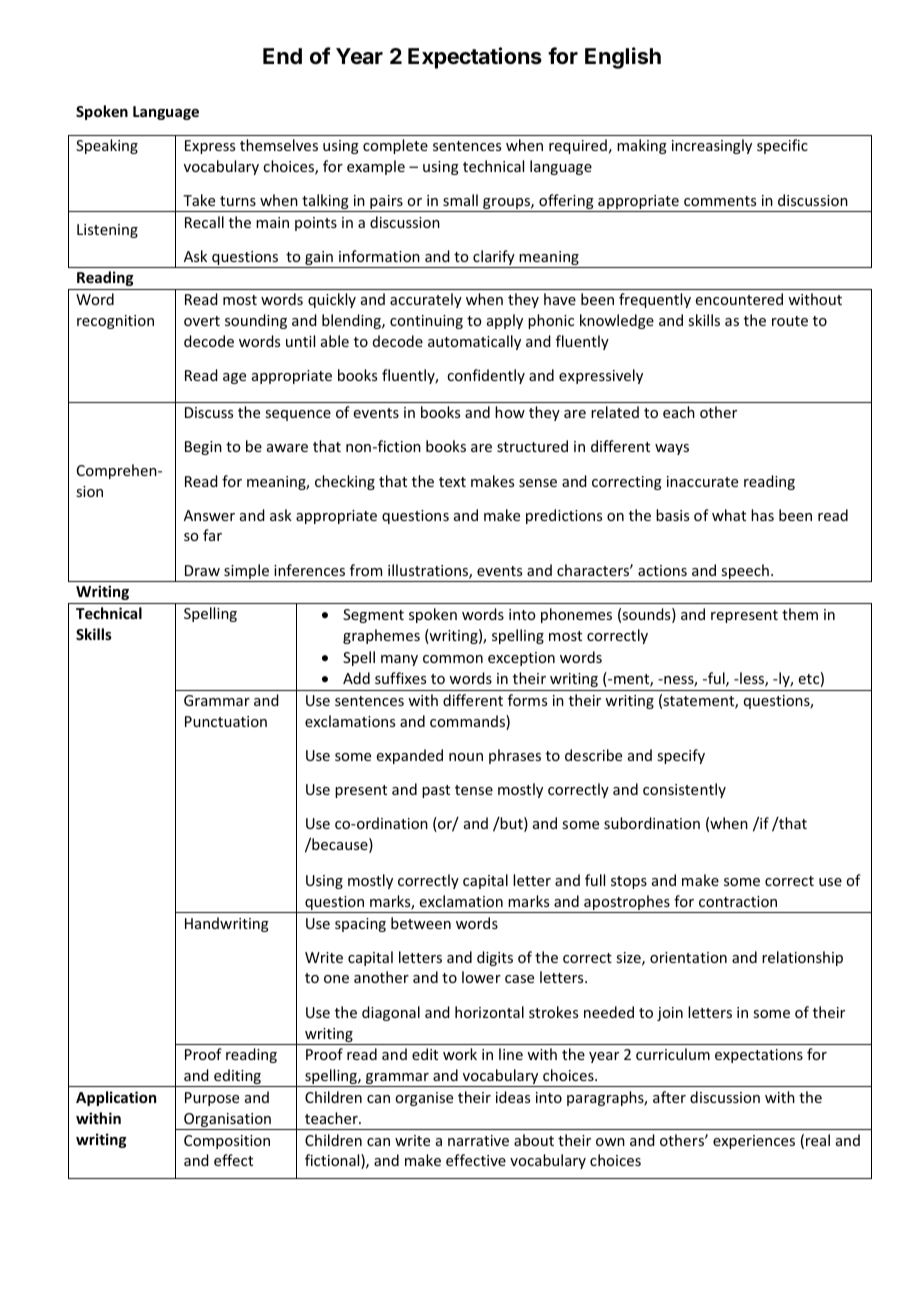 Image resolution: width=924 pixels, height=1308 pixels. What do you see at coordinates (202, 321) in the screenshot?
I see `overt` at bounding box center [202, 321].
